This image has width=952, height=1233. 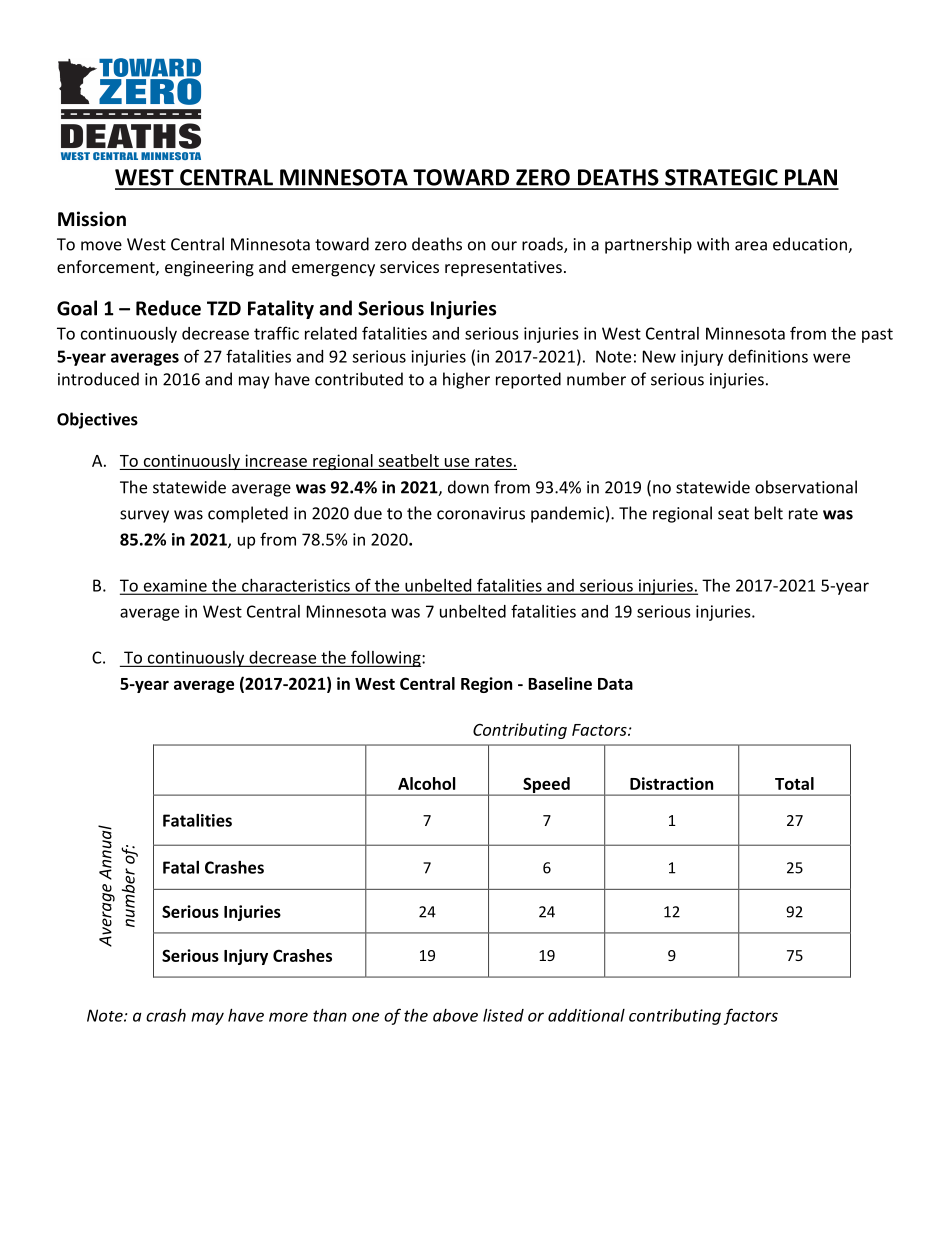 I want to click on higher, so click(x=466, y=380).
